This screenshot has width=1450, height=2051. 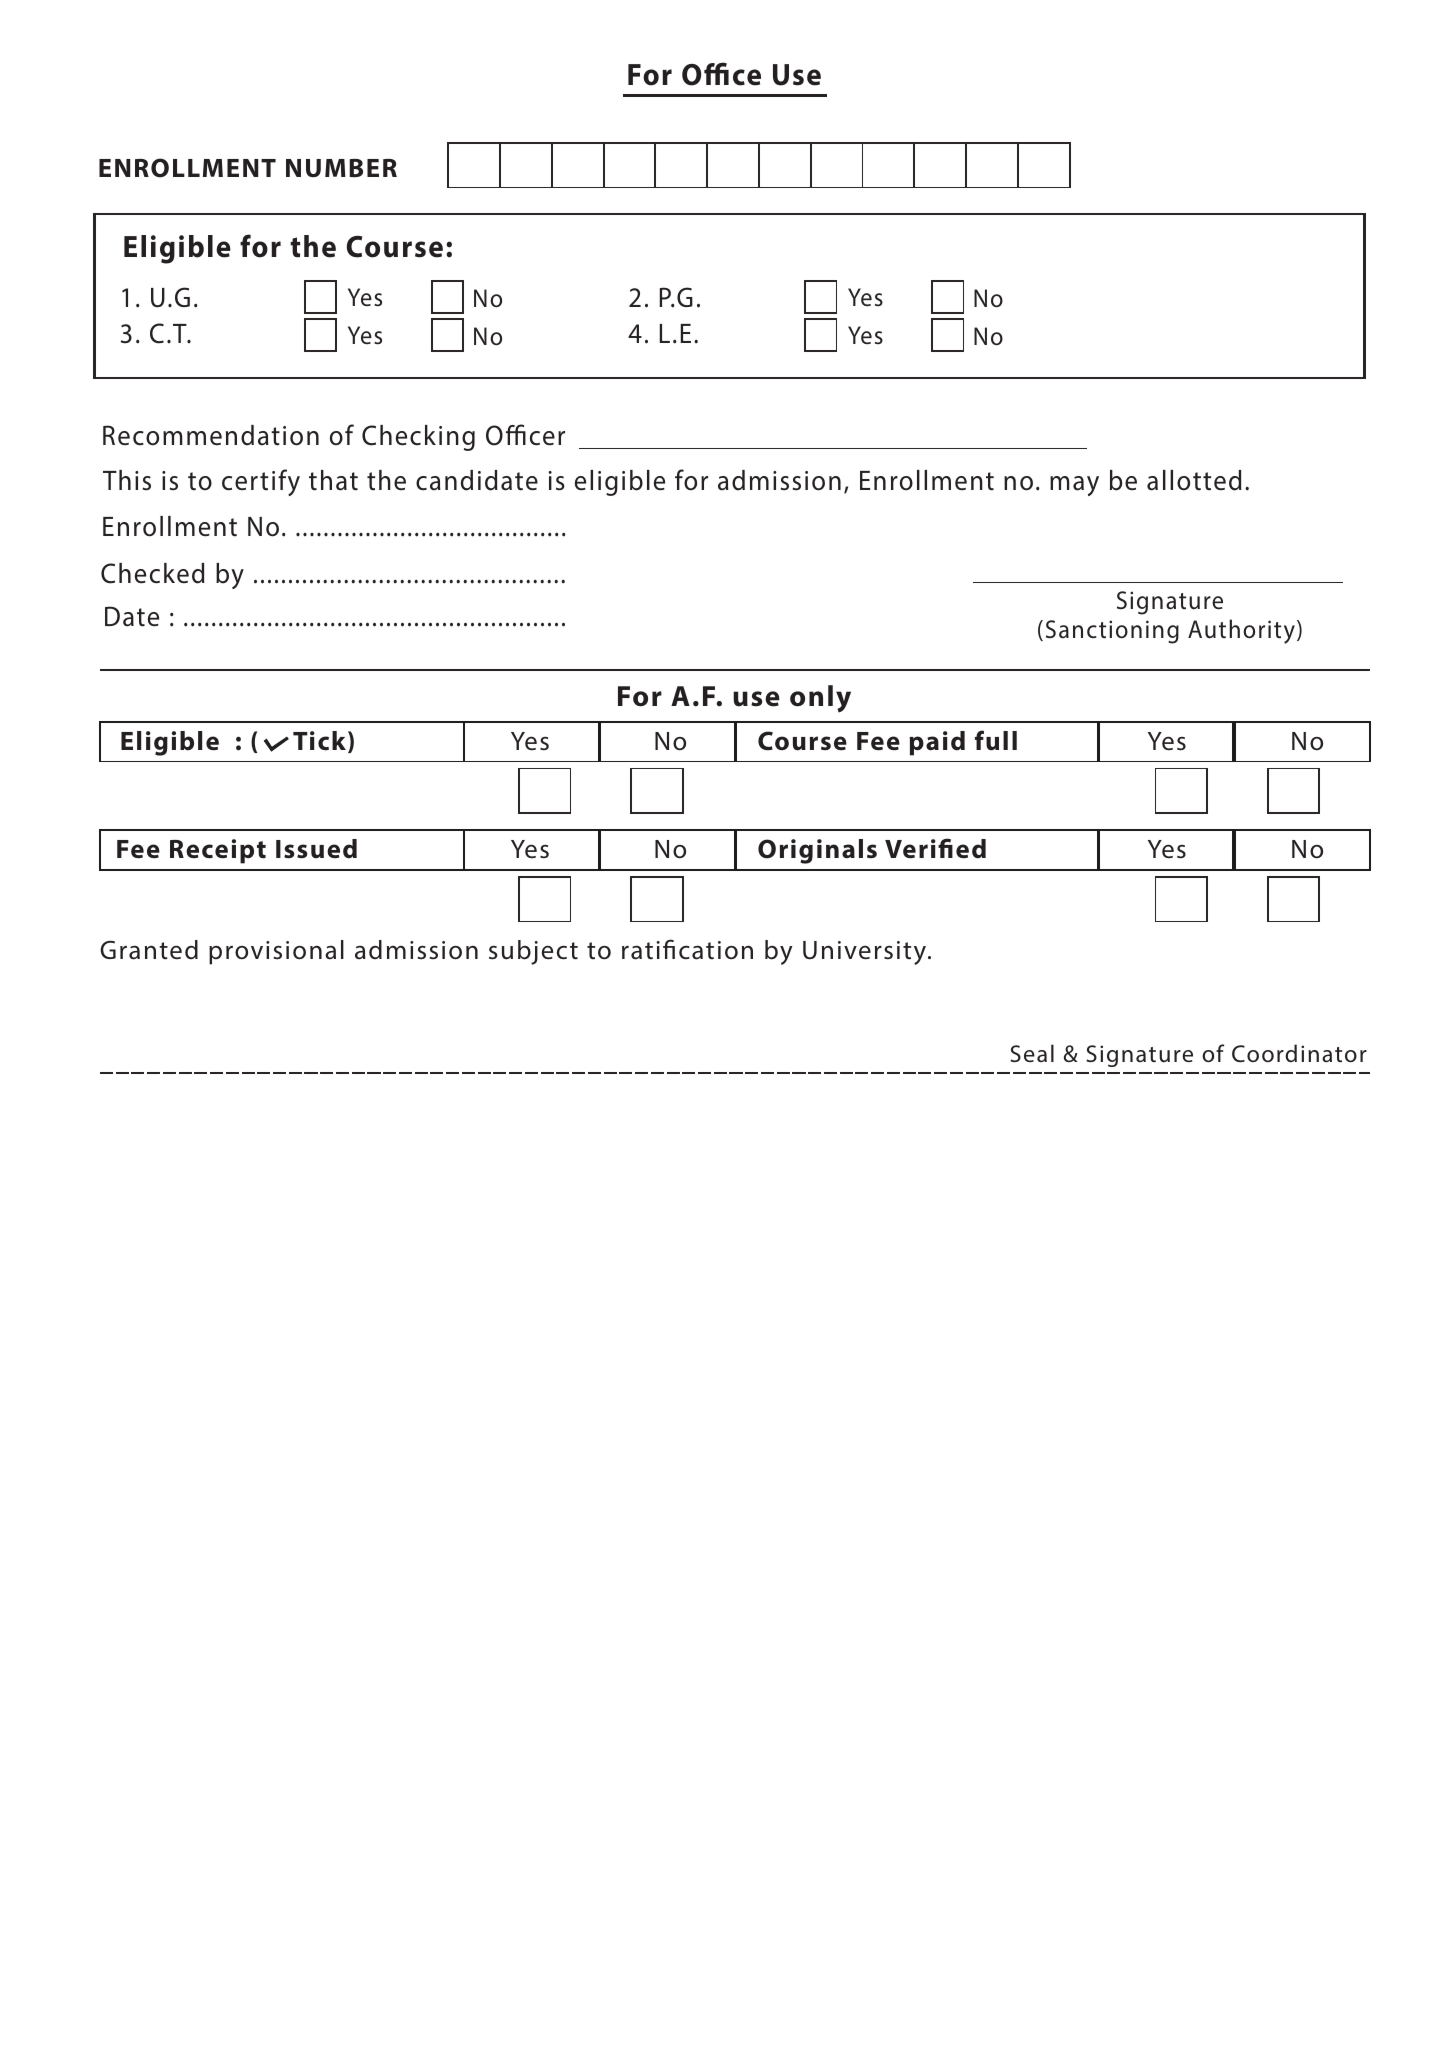 What do you see at coordinates (1032, 1053) in the screenshot?
I see `Seal` at bounding box center [1032, 1053].
